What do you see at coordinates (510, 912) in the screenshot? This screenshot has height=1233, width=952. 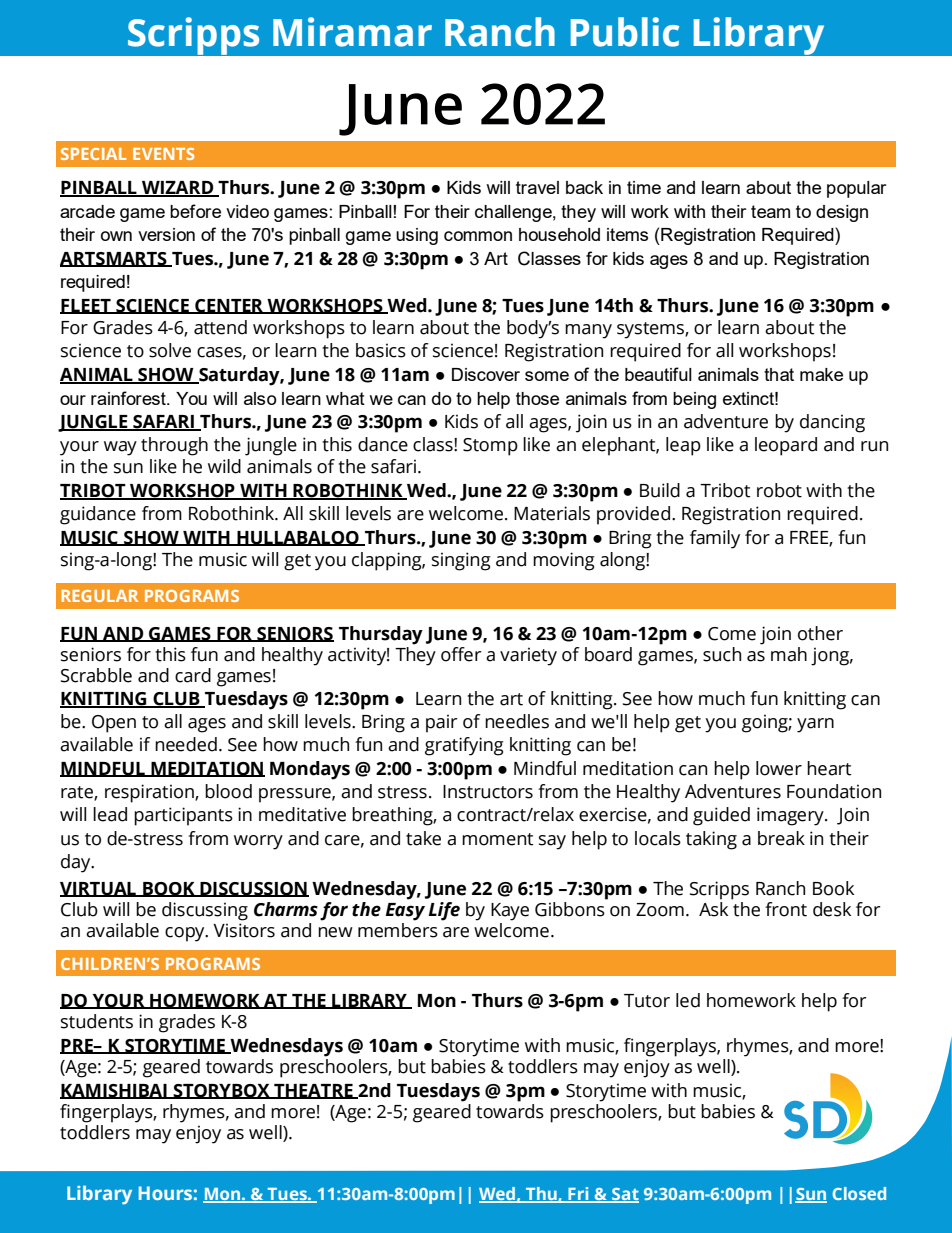 I see `Kaye` at bounding box center [510, 912].
